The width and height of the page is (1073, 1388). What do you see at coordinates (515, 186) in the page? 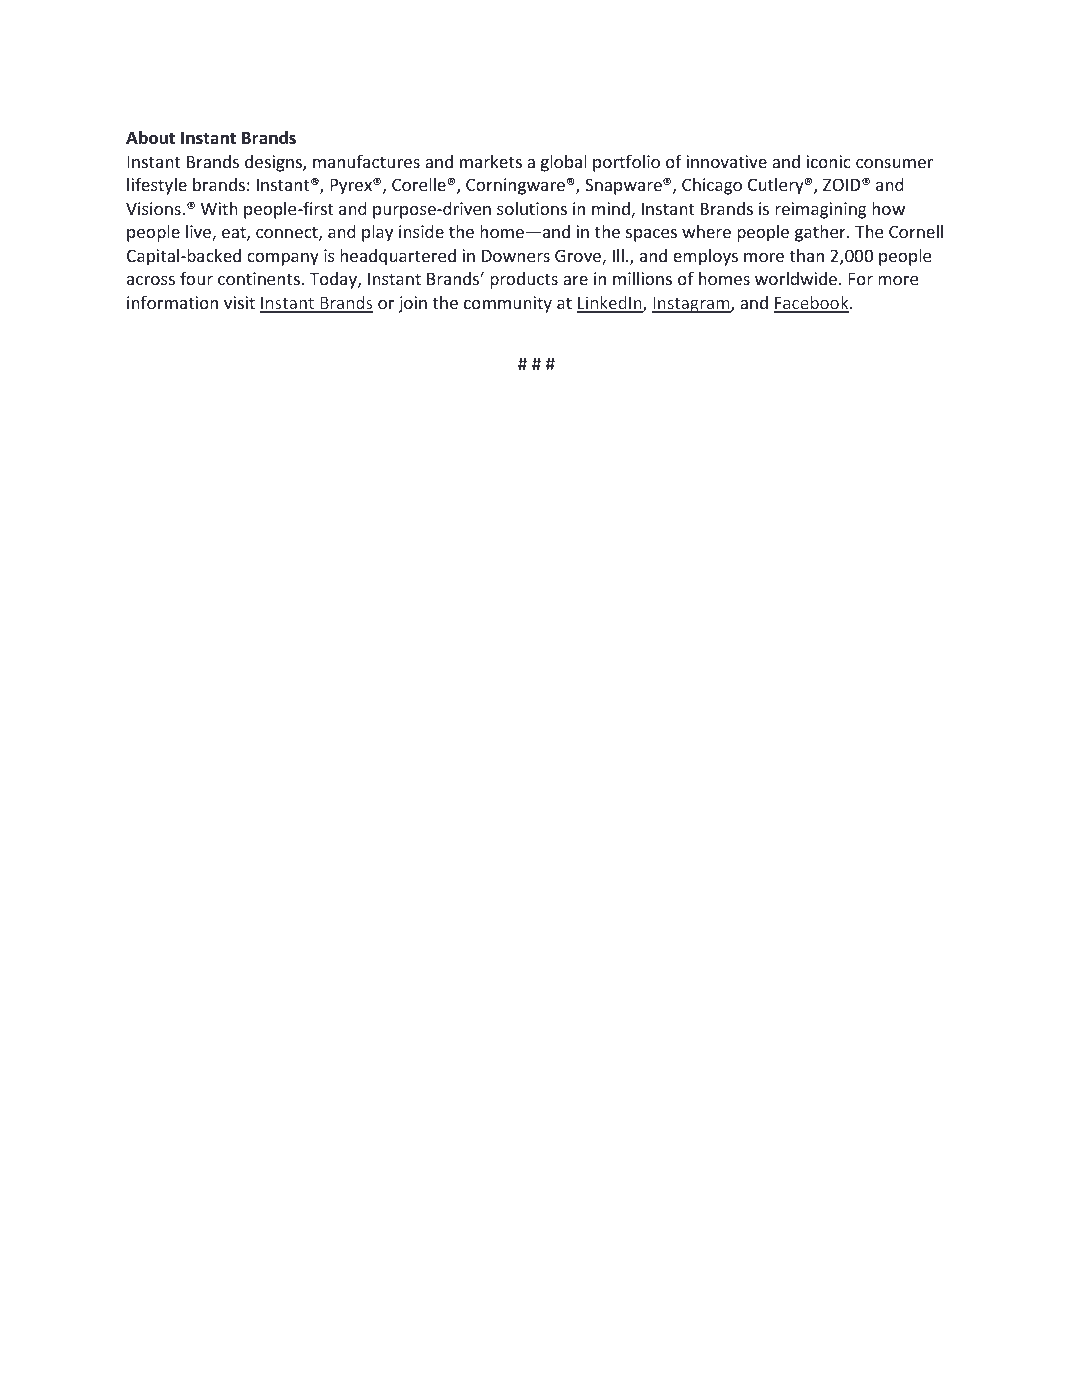
I see `Corningware` at bounding box center [515, 186].
